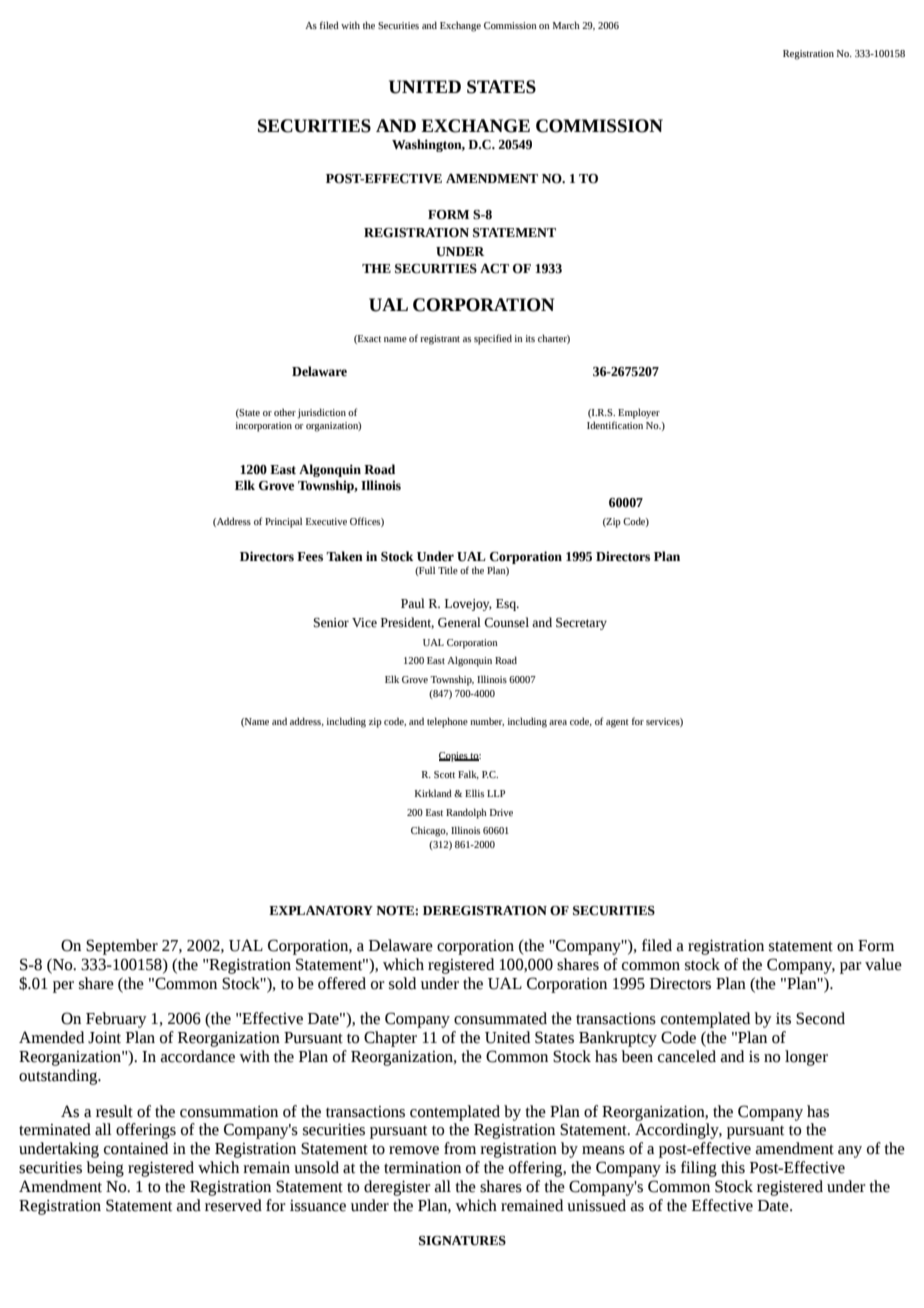 This screenshot has width=924, height=1308. I want to click on Title, so click(448, 570).
